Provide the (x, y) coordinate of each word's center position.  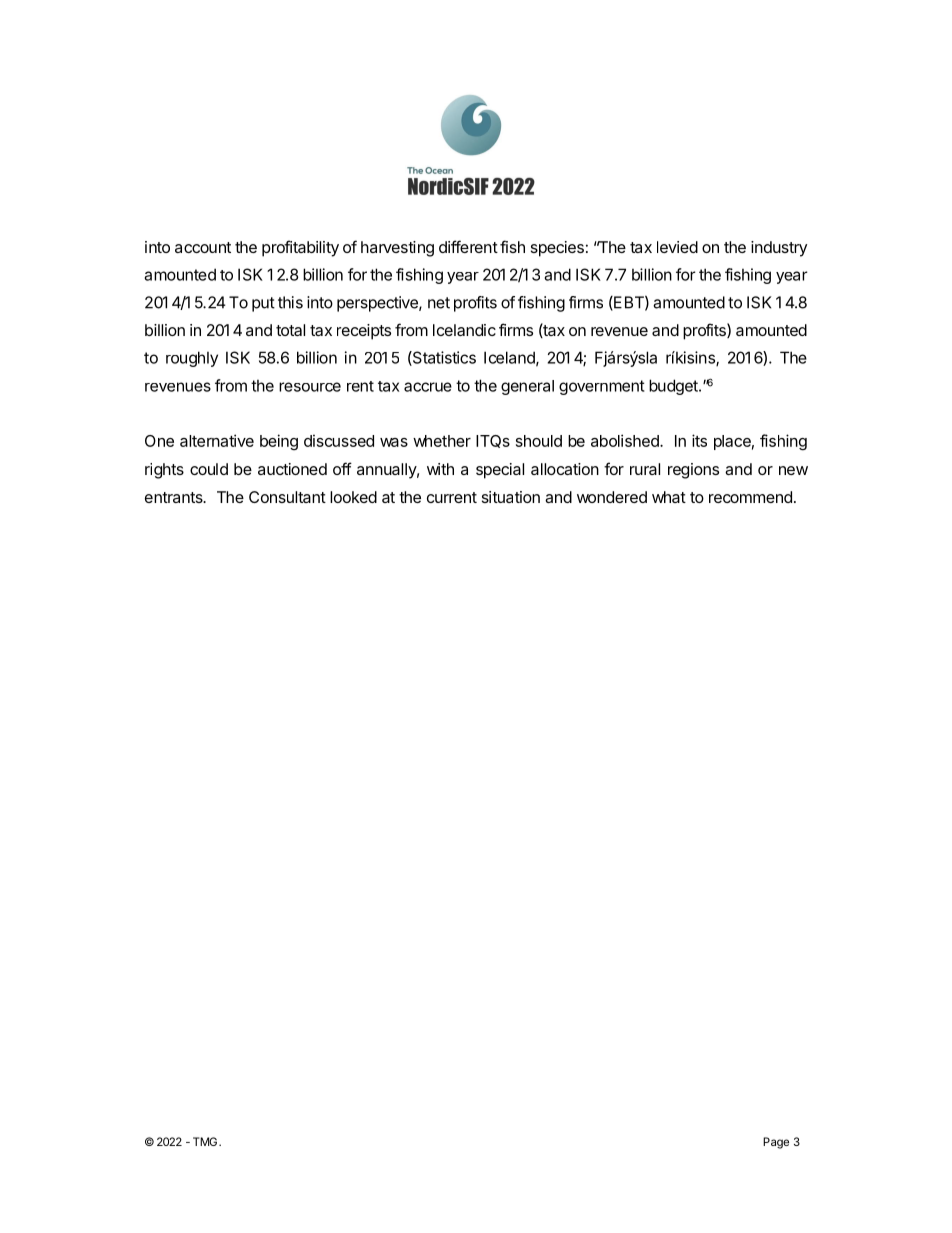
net (439, 303)
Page (776, 1143)
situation (511, 497)
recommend (750, 497)
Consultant (287, 497)
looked (353, 497)
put (263, 304)
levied (677, 247)
